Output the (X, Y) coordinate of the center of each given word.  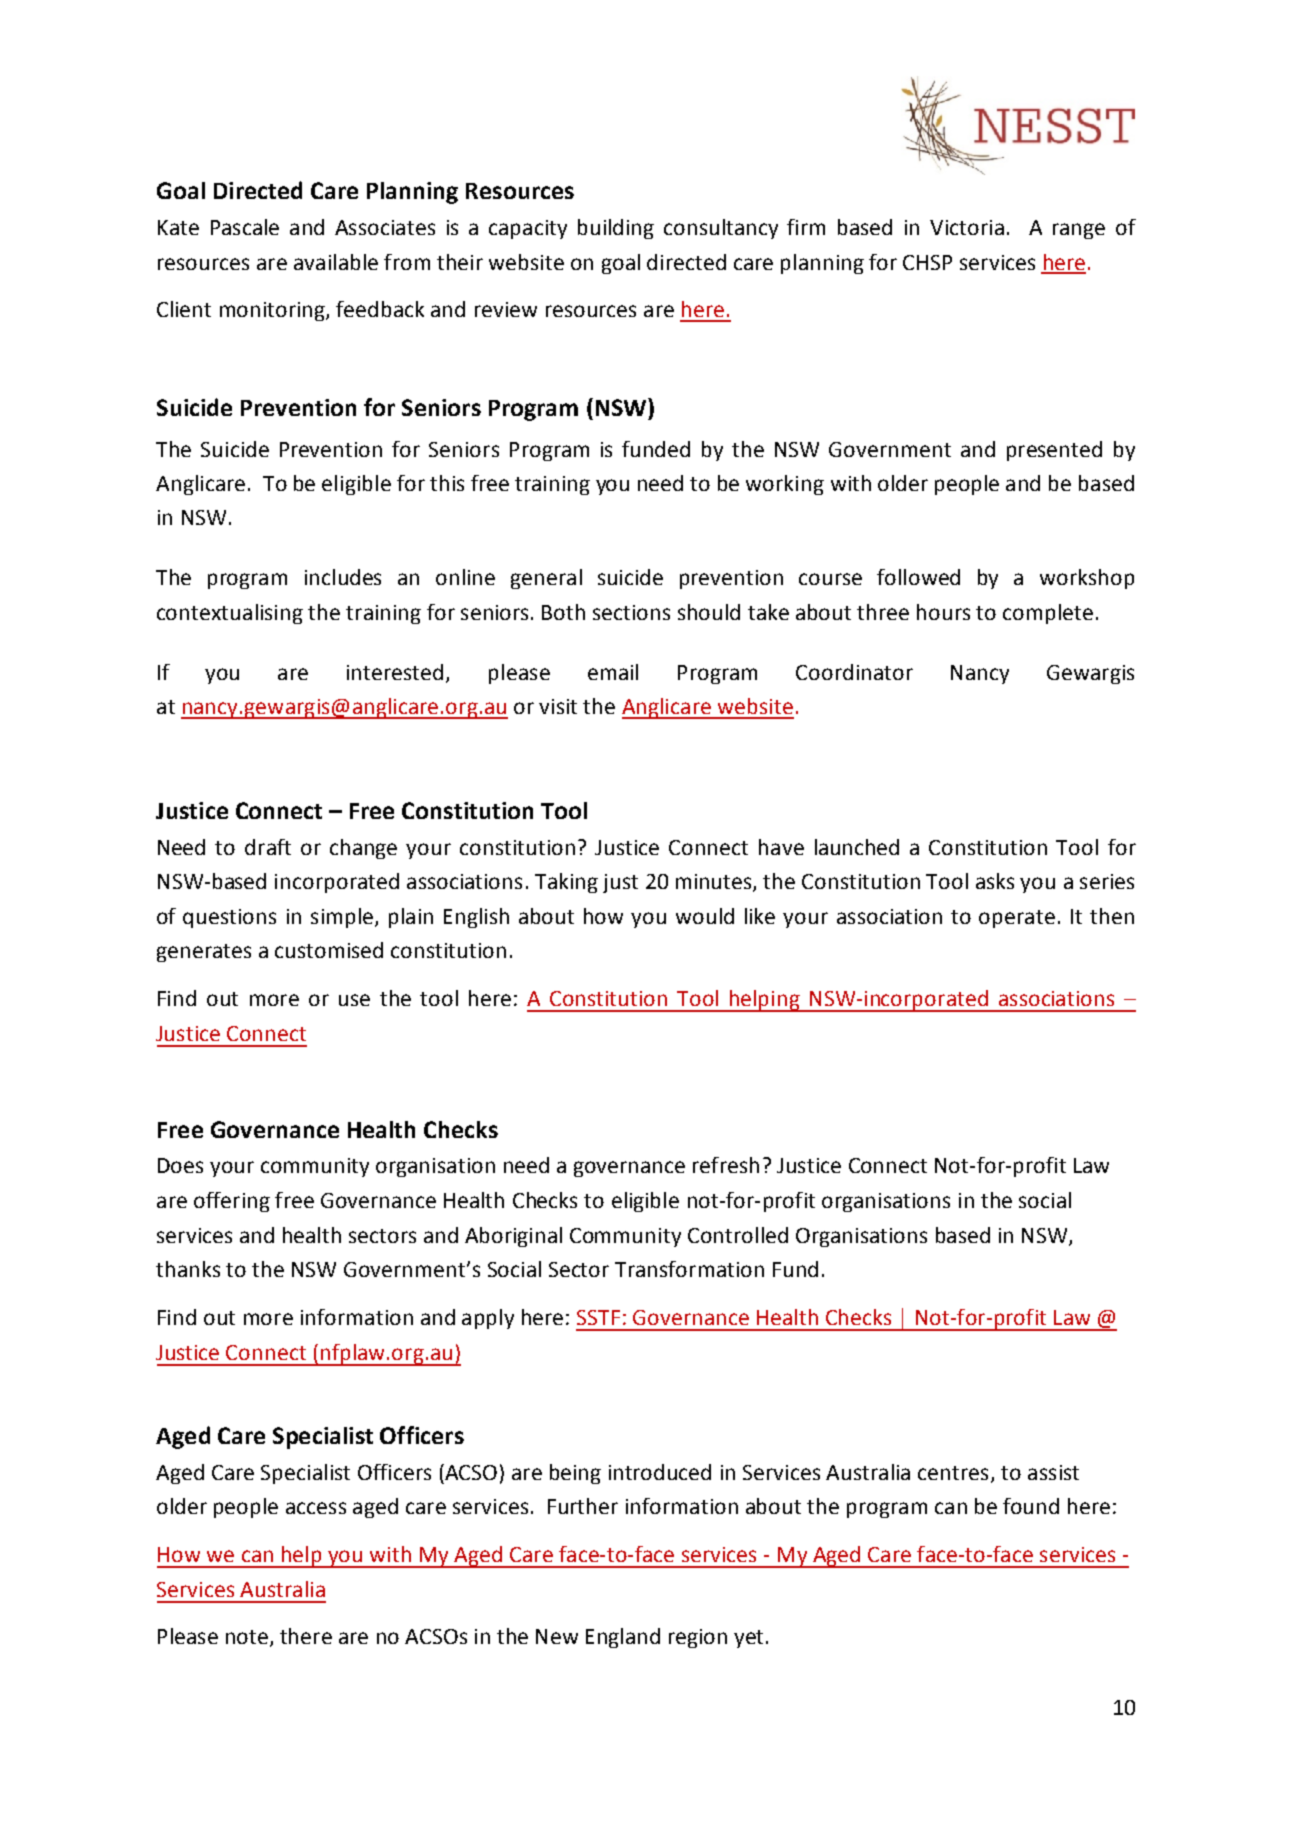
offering (232, 1202)
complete (1048, 614)
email (613, 672)
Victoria (967, 227)
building (616, 229)
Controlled (738, 1235)
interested (395, 672)
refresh (726, 1165)
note (247, 1637)
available (336, 262)
